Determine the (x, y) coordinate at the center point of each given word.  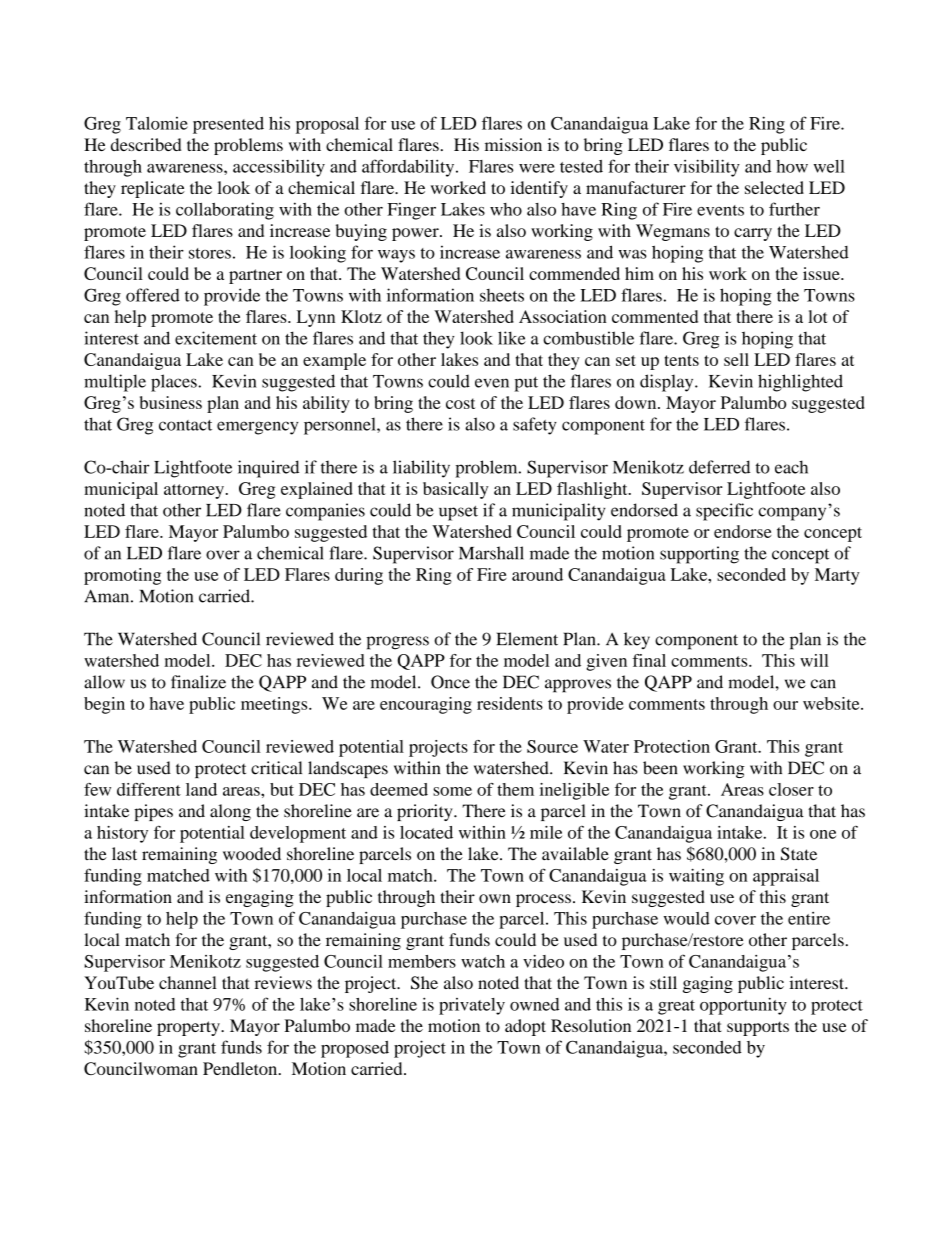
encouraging (426, 705)
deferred (719, 467)
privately (472, 1006)
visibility (707, 168)
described (146, 144)
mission (513, 144)
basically (455, 490)
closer (791, 789)
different (149, 789)
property (189, 1028)
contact (185, 425)
